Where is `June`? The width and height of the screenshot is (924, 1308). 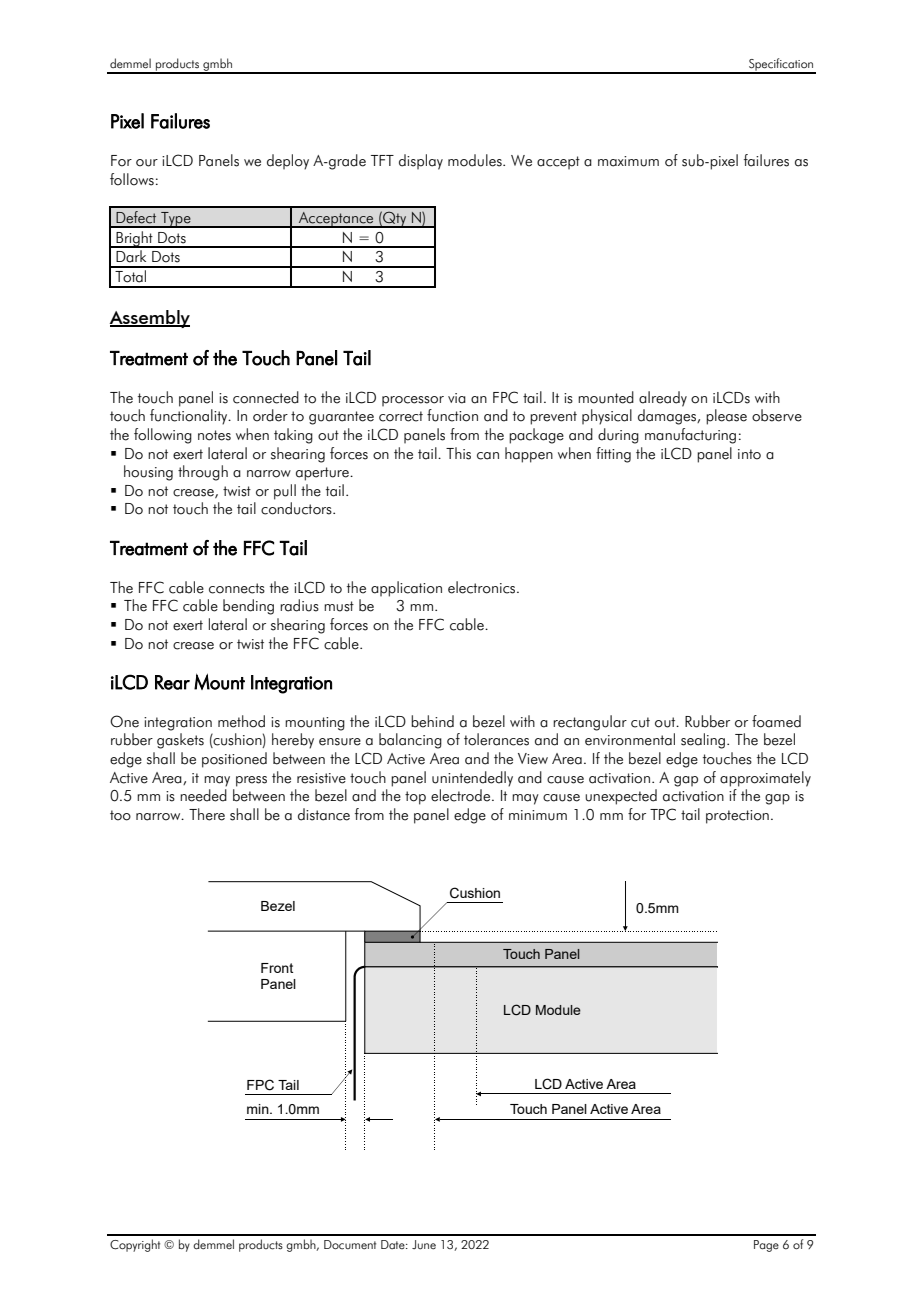 June is located at coordinates (424, 1245).
